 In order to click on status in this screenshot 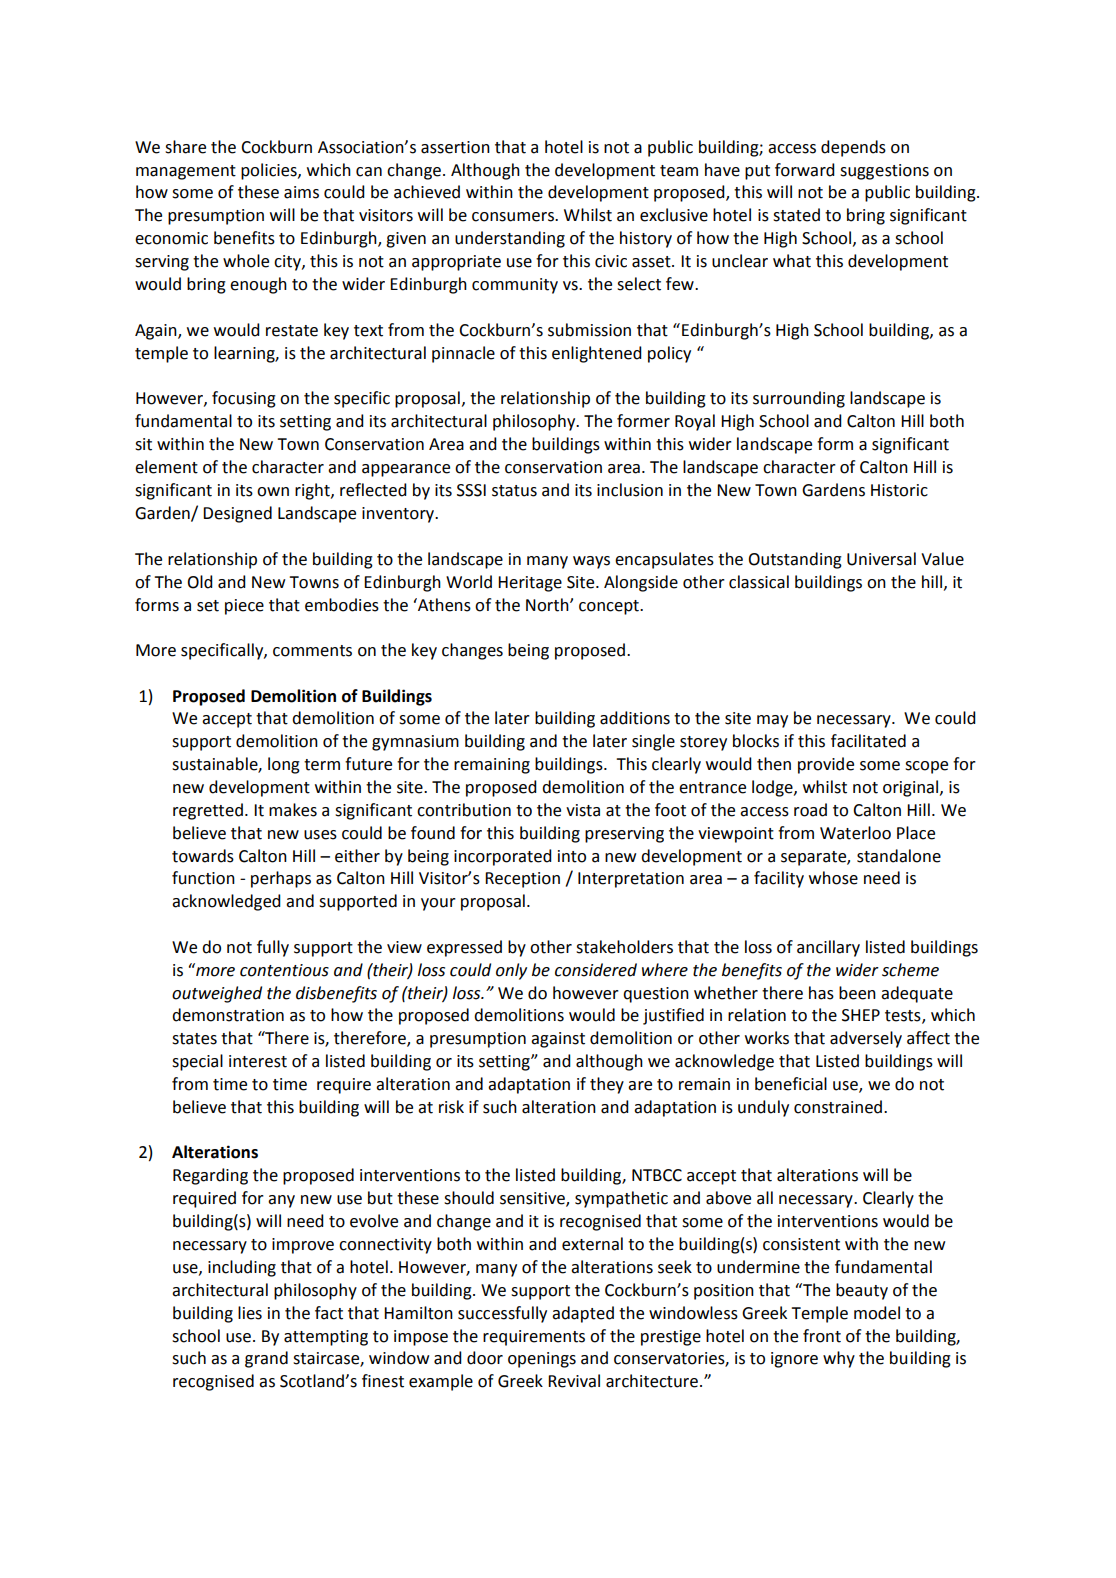, I will do `click(514, 491)`.
